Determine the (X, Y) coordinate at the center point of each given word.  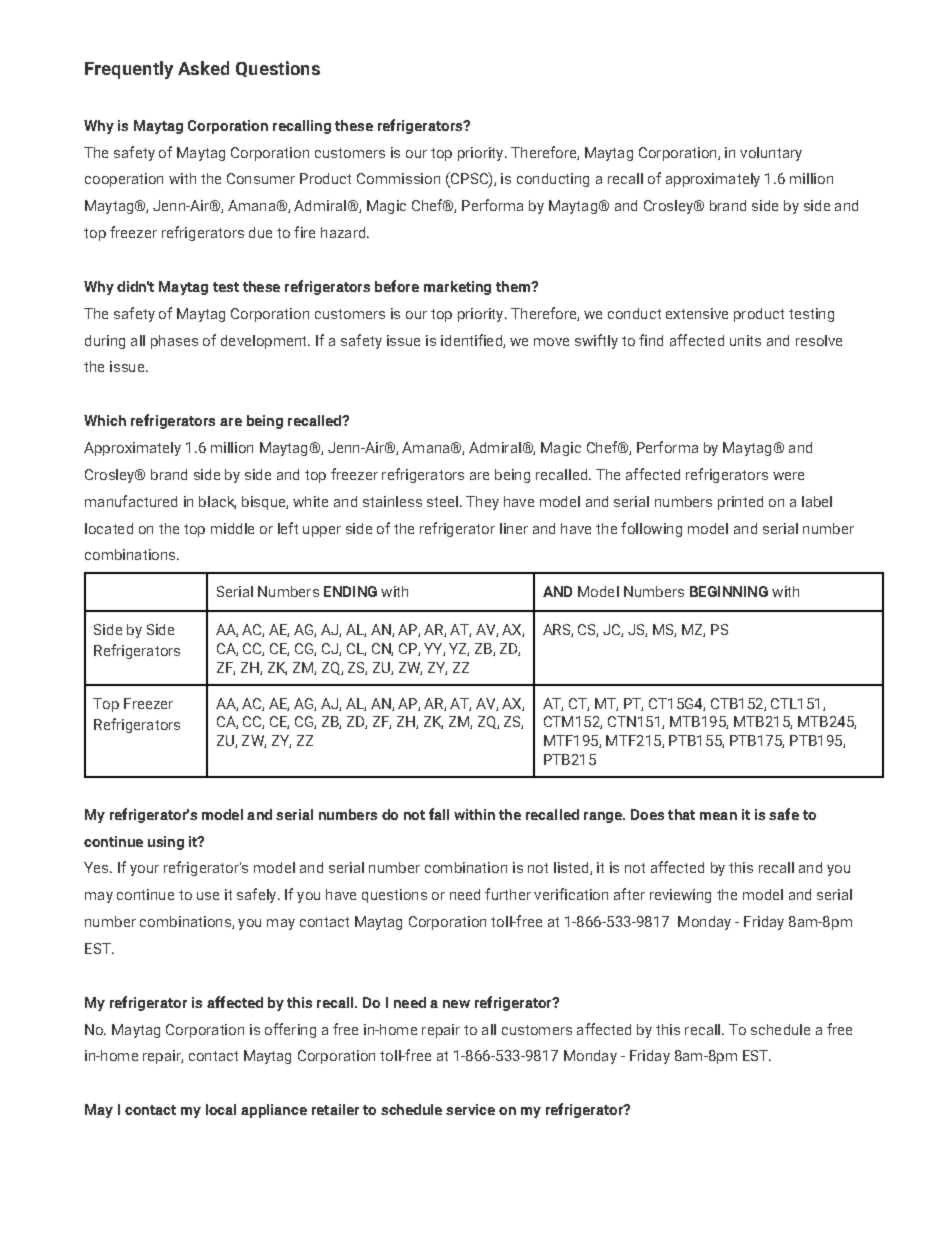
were (788, 476)
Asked (203, 68)
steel (442, 501)
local (221, 1109)
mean (718, 816)
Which (105, 420)
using (166, 843)
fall (439, 814)
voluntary (771, 154)
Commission (398, 178)
